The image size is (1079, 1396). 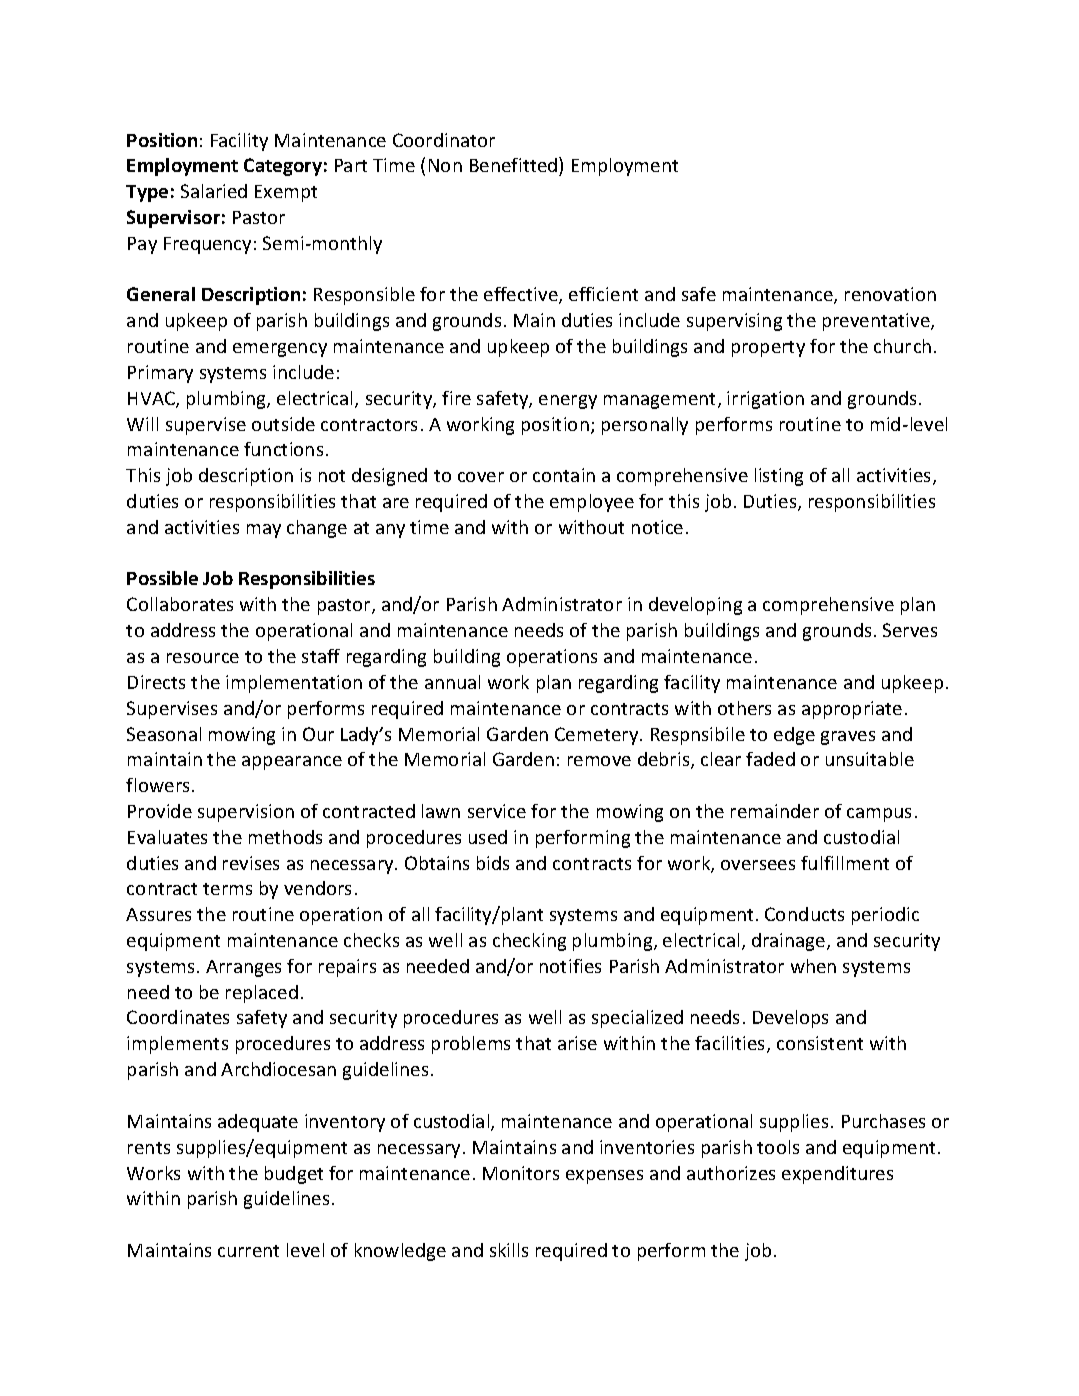 I want to click on renovation, so click(x=890, y=294).
